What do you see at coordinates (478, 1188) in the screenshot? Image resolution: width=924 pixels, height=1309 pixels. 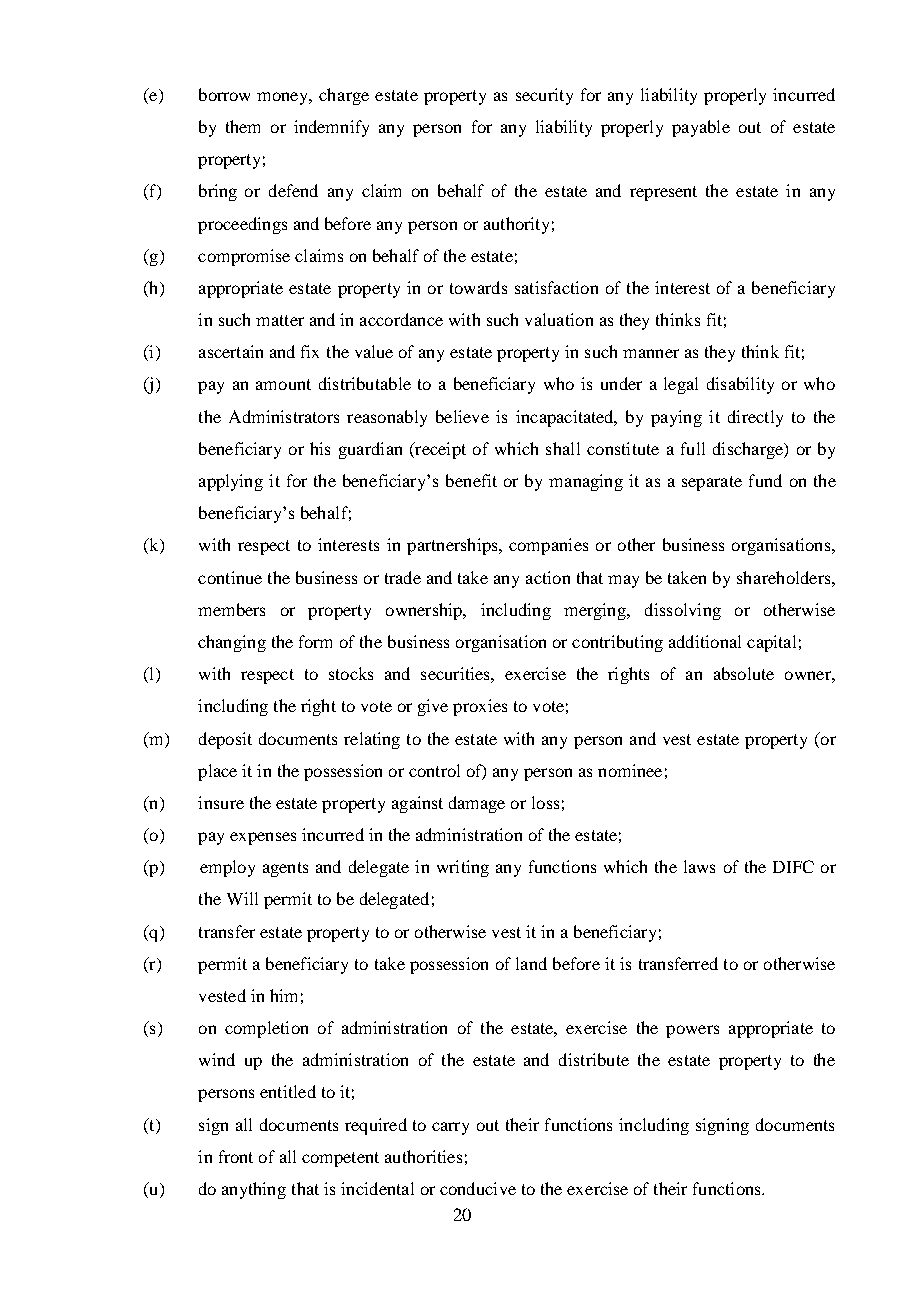 I see `conducive` at bounding box center [478, 1188].
